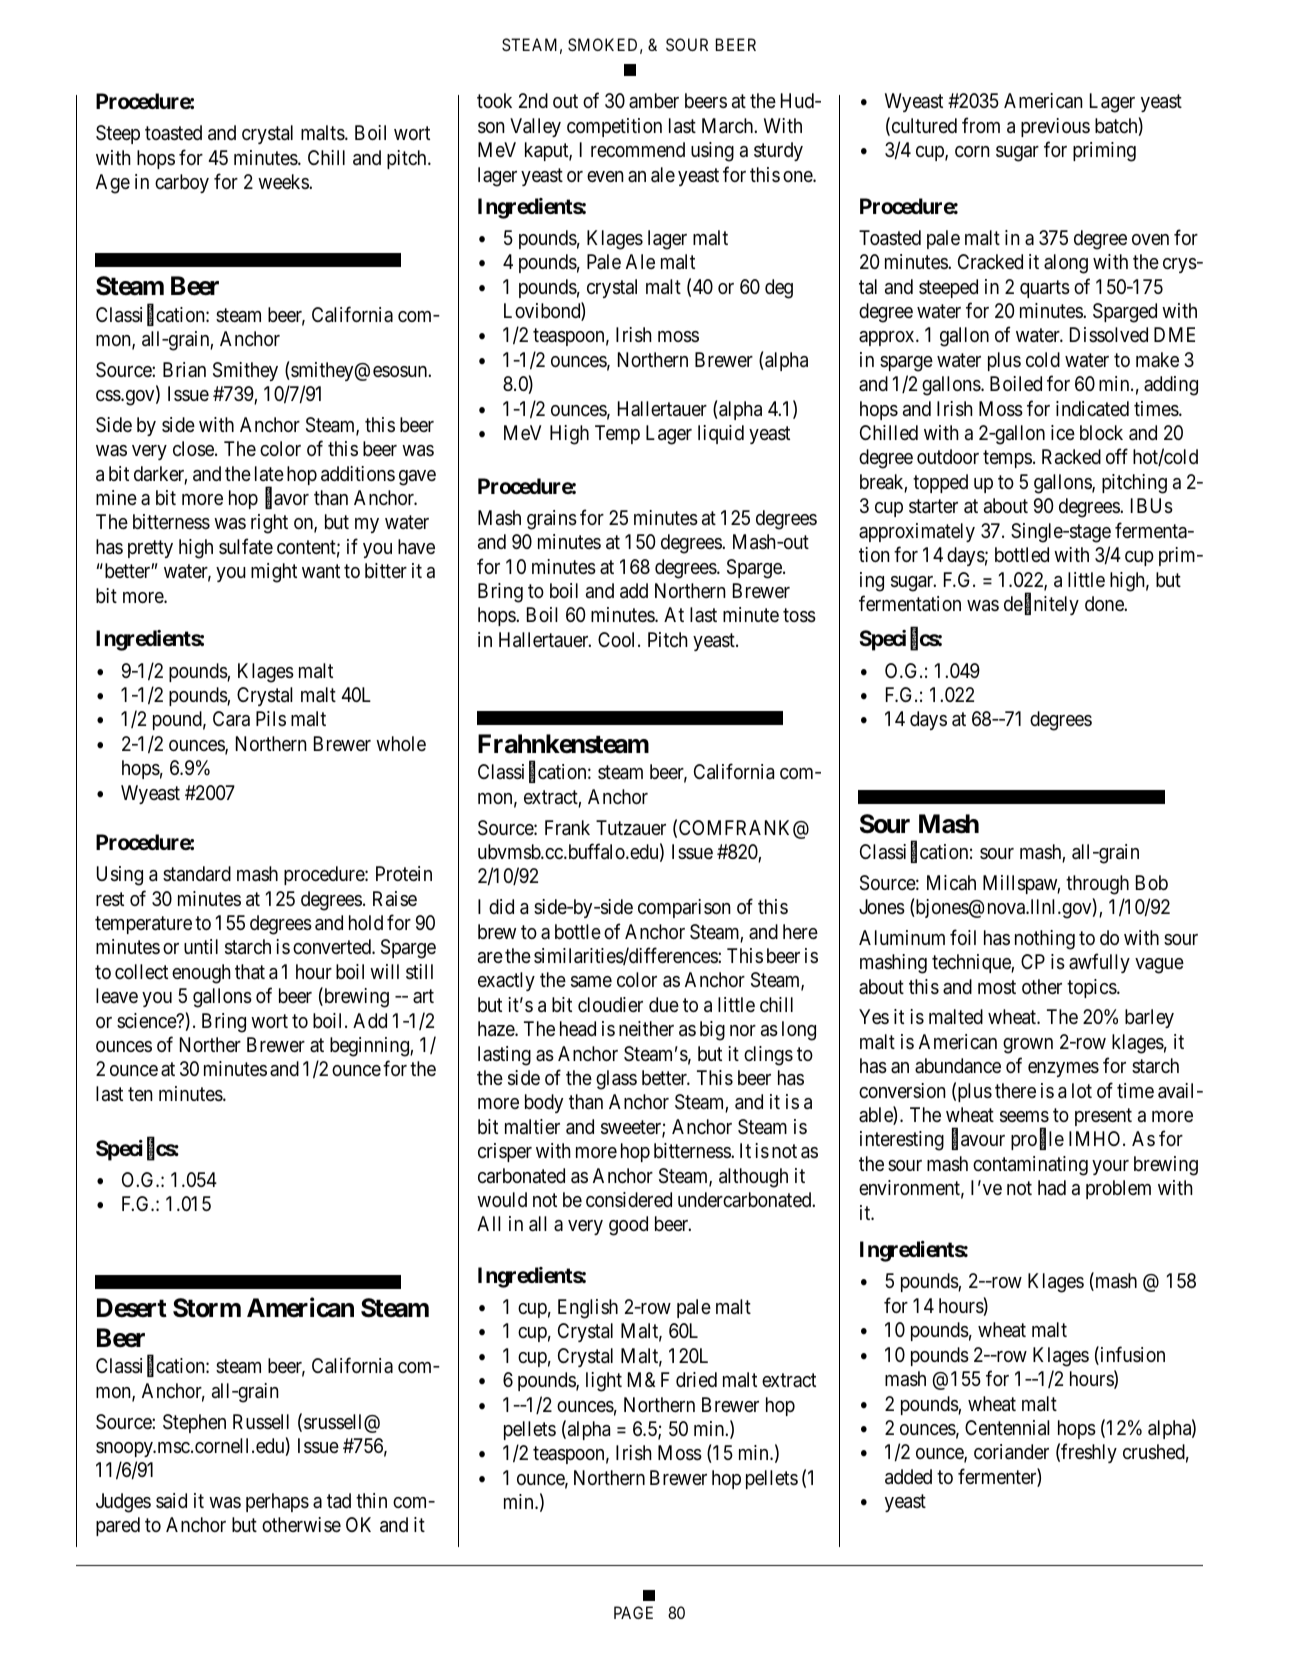 This page has width=1298, height=1680. What do you see at coordinates (277, 1502) in the page?
I see `perhaps` at bounding box center [277, 1502].
